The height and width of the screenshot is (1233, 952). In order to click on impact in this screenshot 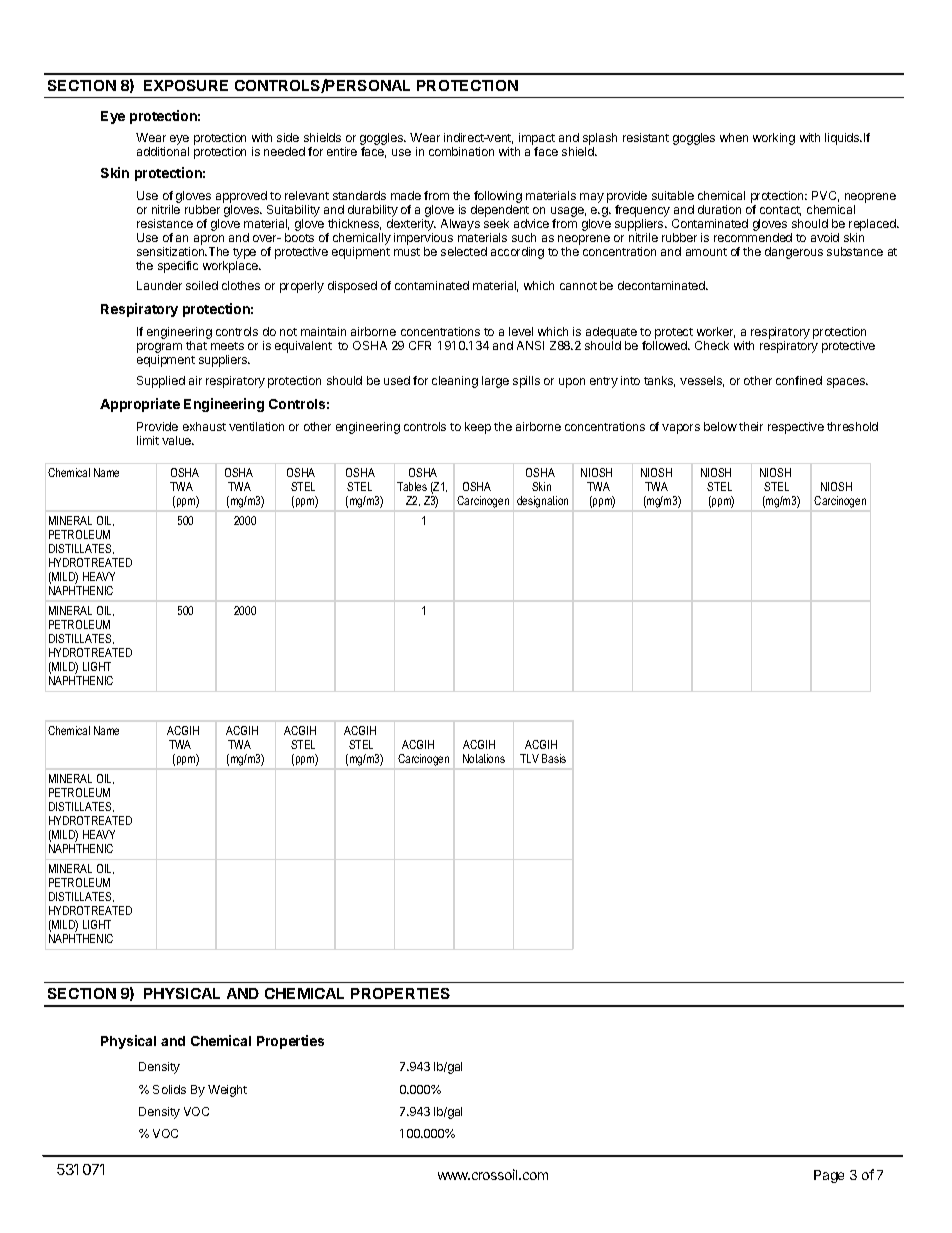, I will do `click(537, 140)`.
